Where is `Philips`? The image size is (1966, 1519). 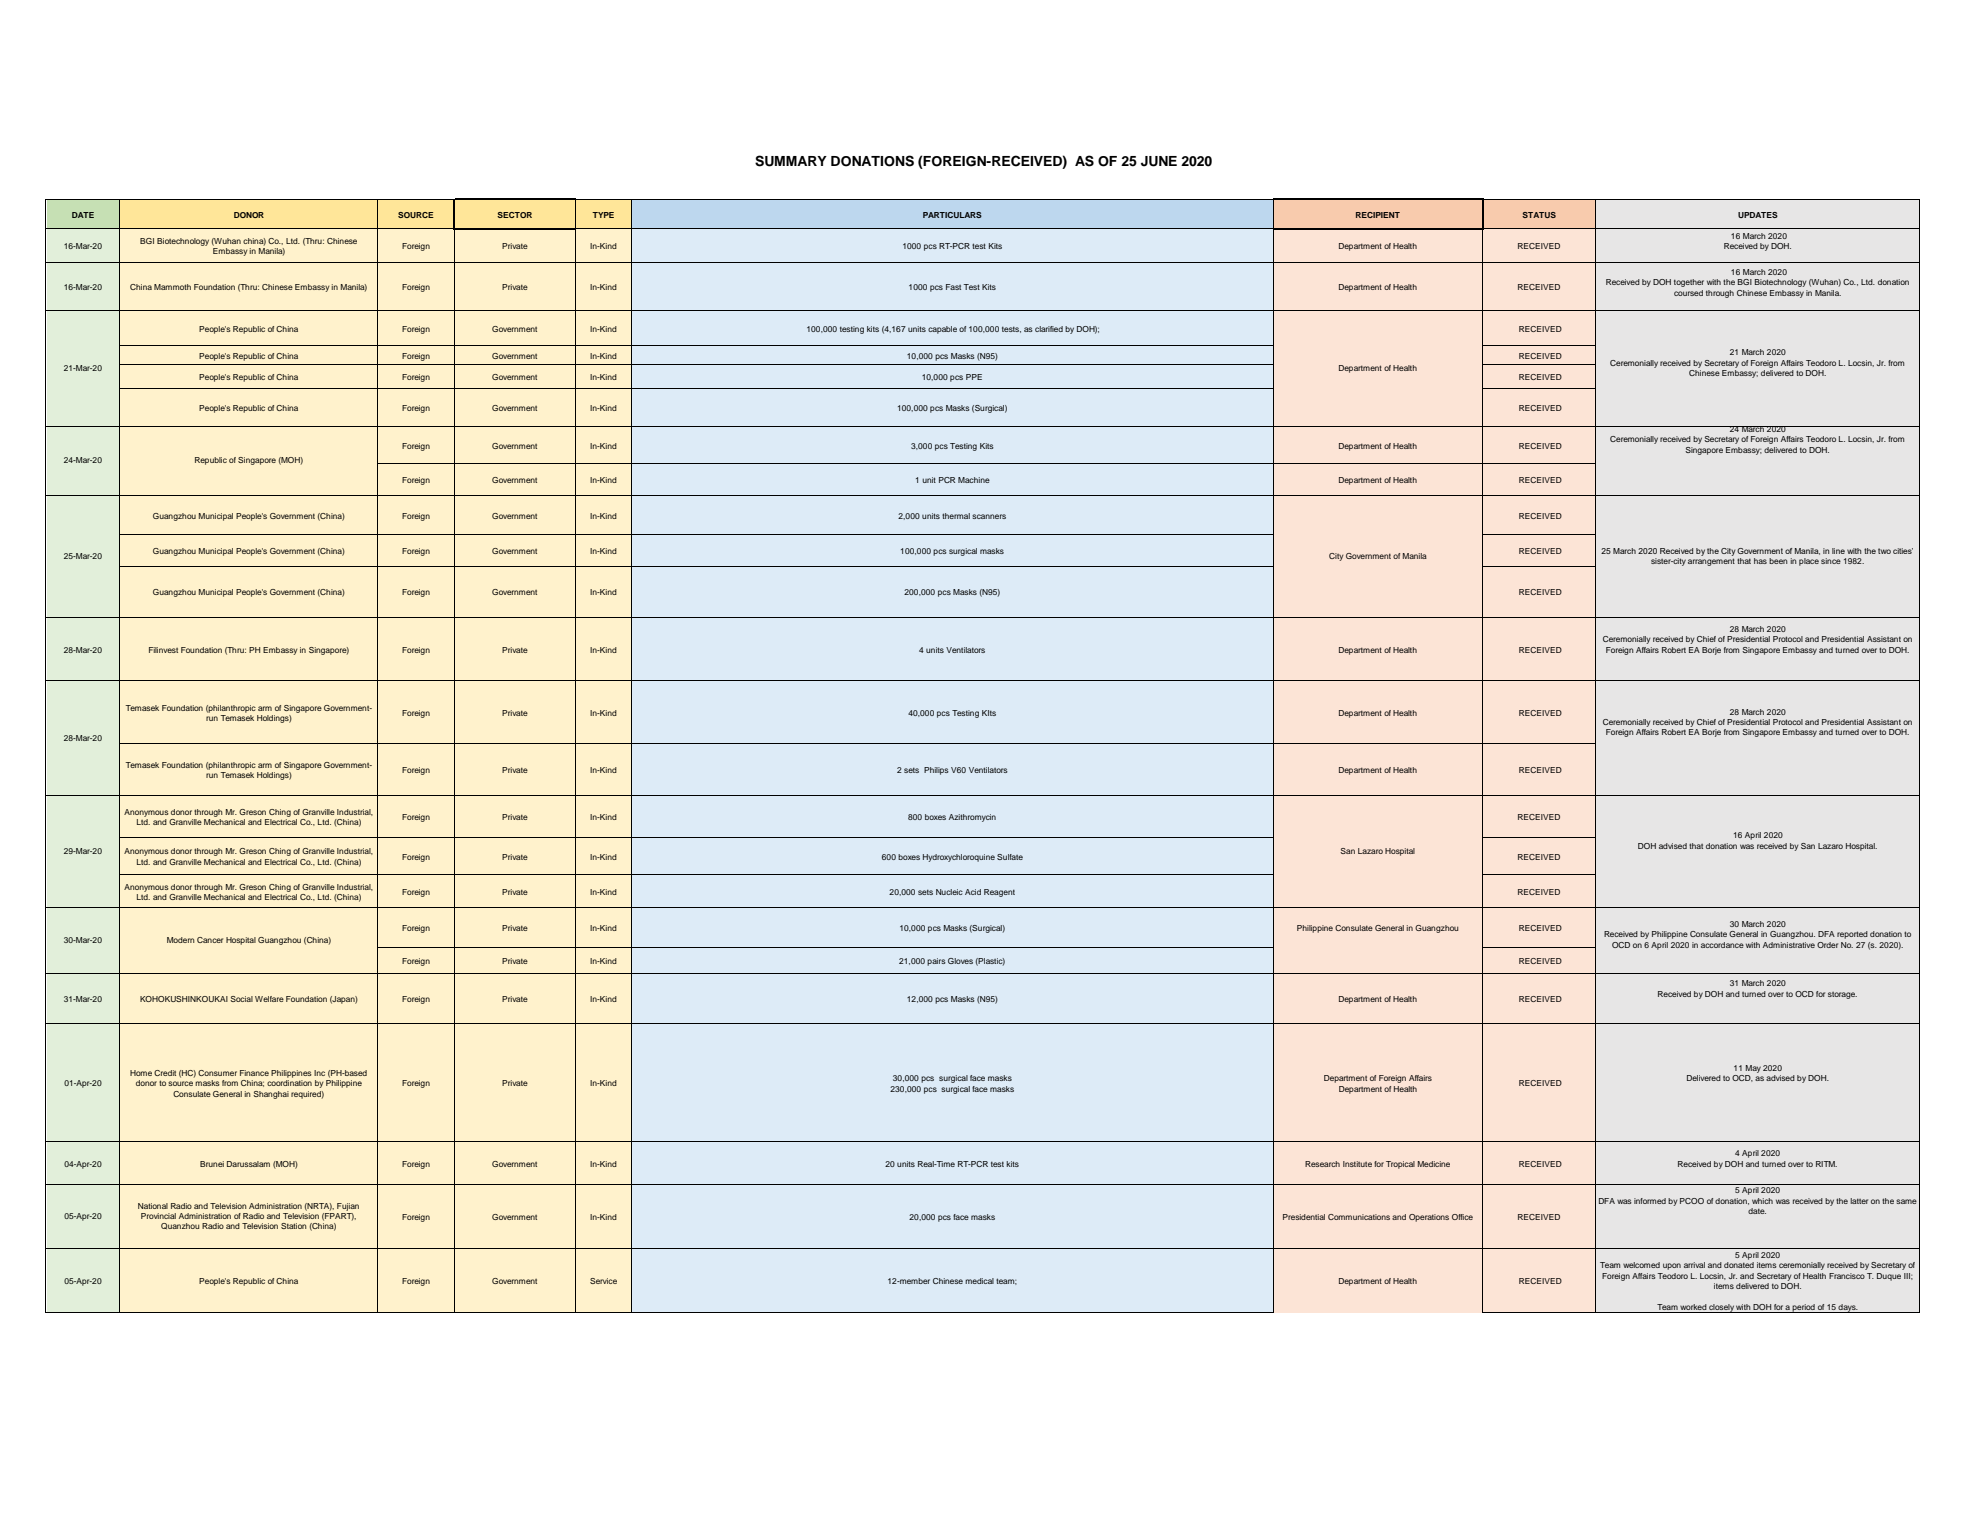 Philips is located at coordinates (936, 771).
